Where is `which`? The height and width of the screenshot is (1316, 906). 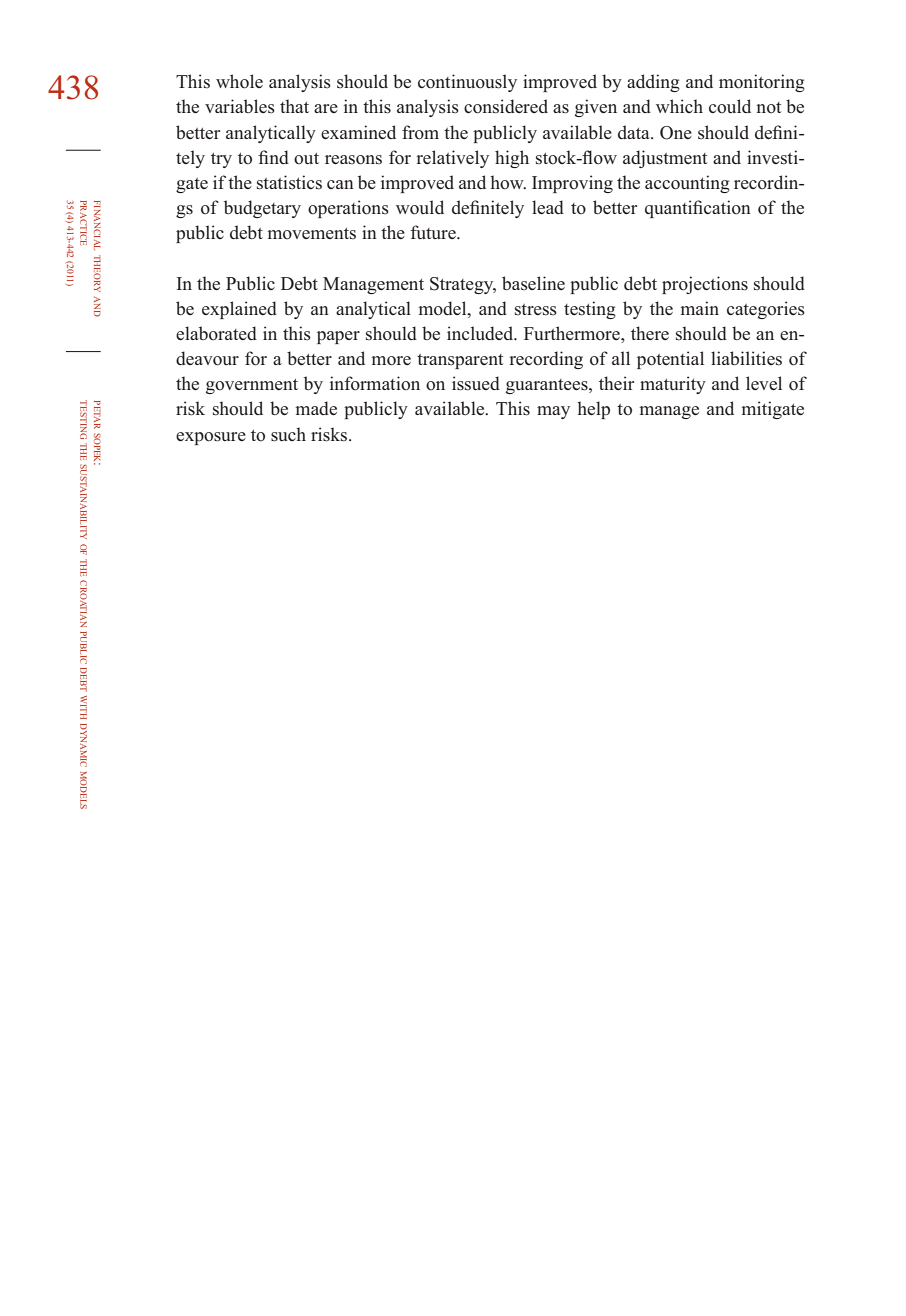 which is located at coordinates (679, 106).
